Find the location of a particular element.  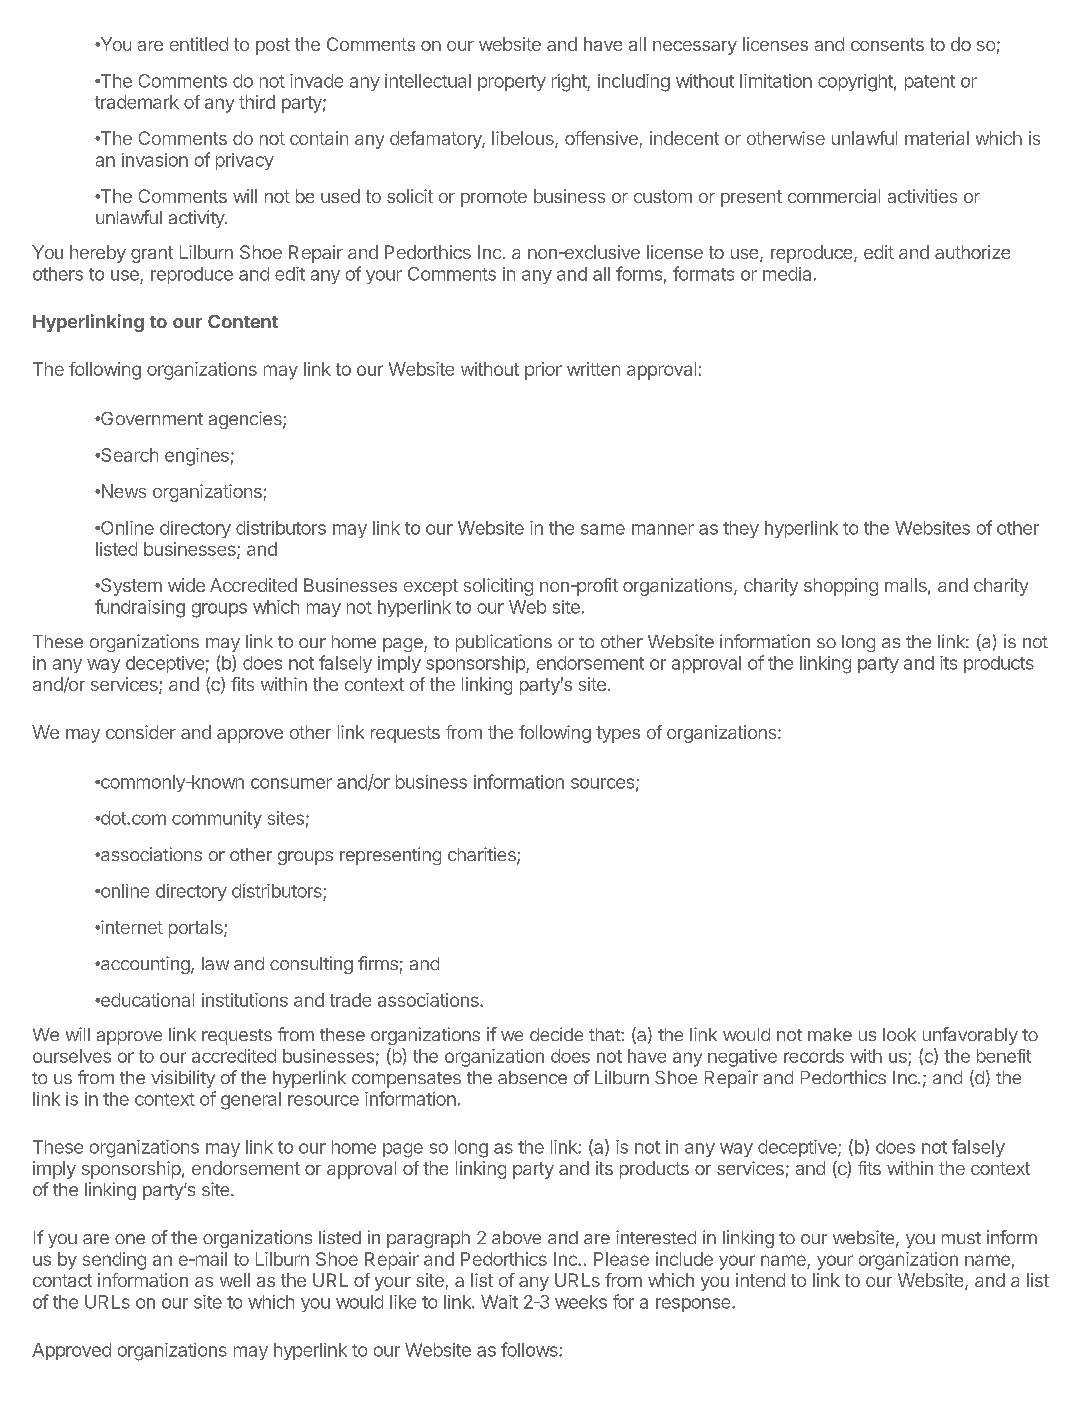

patent is located at coordinates (930, 83).
